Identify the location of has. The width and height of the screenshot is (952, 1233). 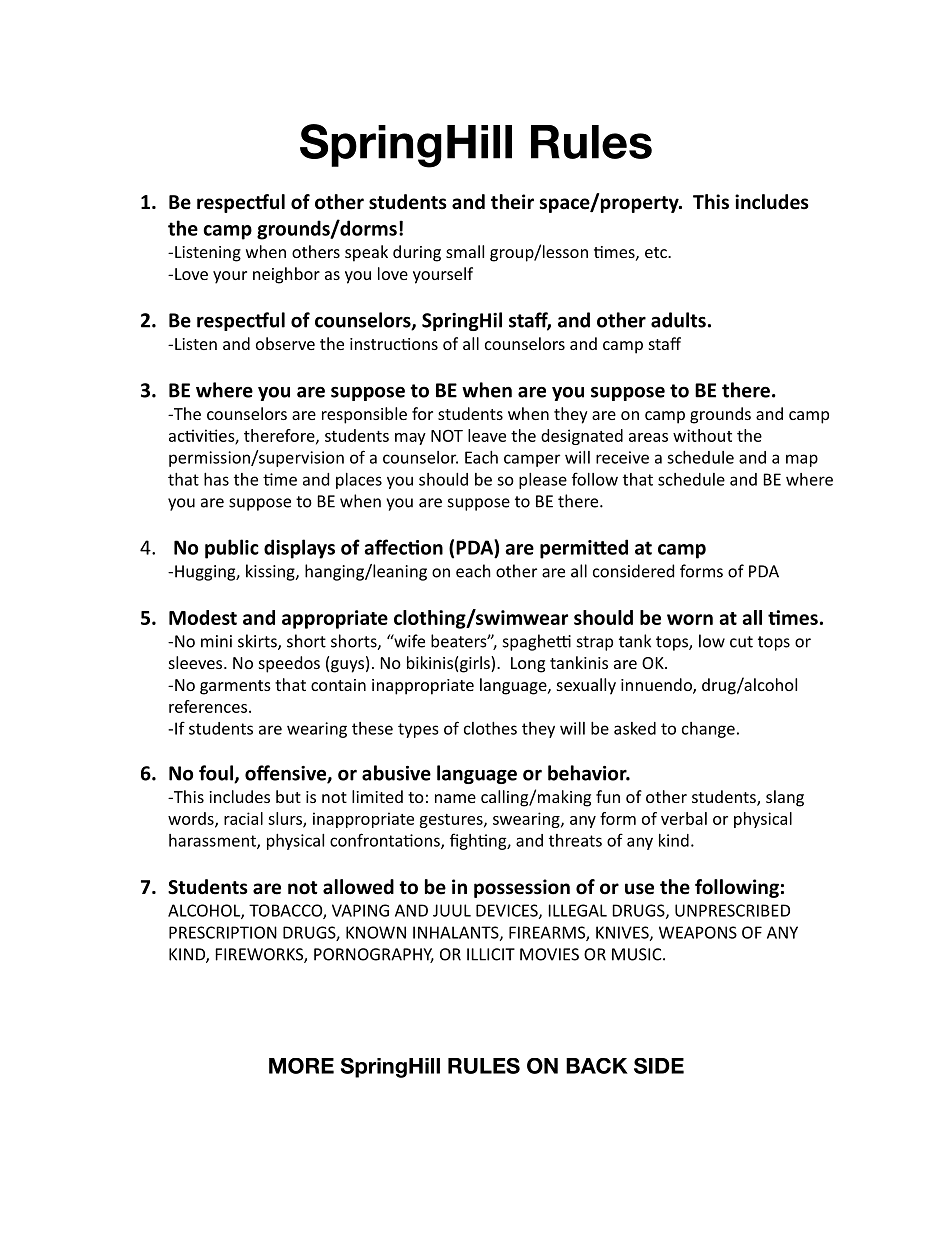
(216, 479).
